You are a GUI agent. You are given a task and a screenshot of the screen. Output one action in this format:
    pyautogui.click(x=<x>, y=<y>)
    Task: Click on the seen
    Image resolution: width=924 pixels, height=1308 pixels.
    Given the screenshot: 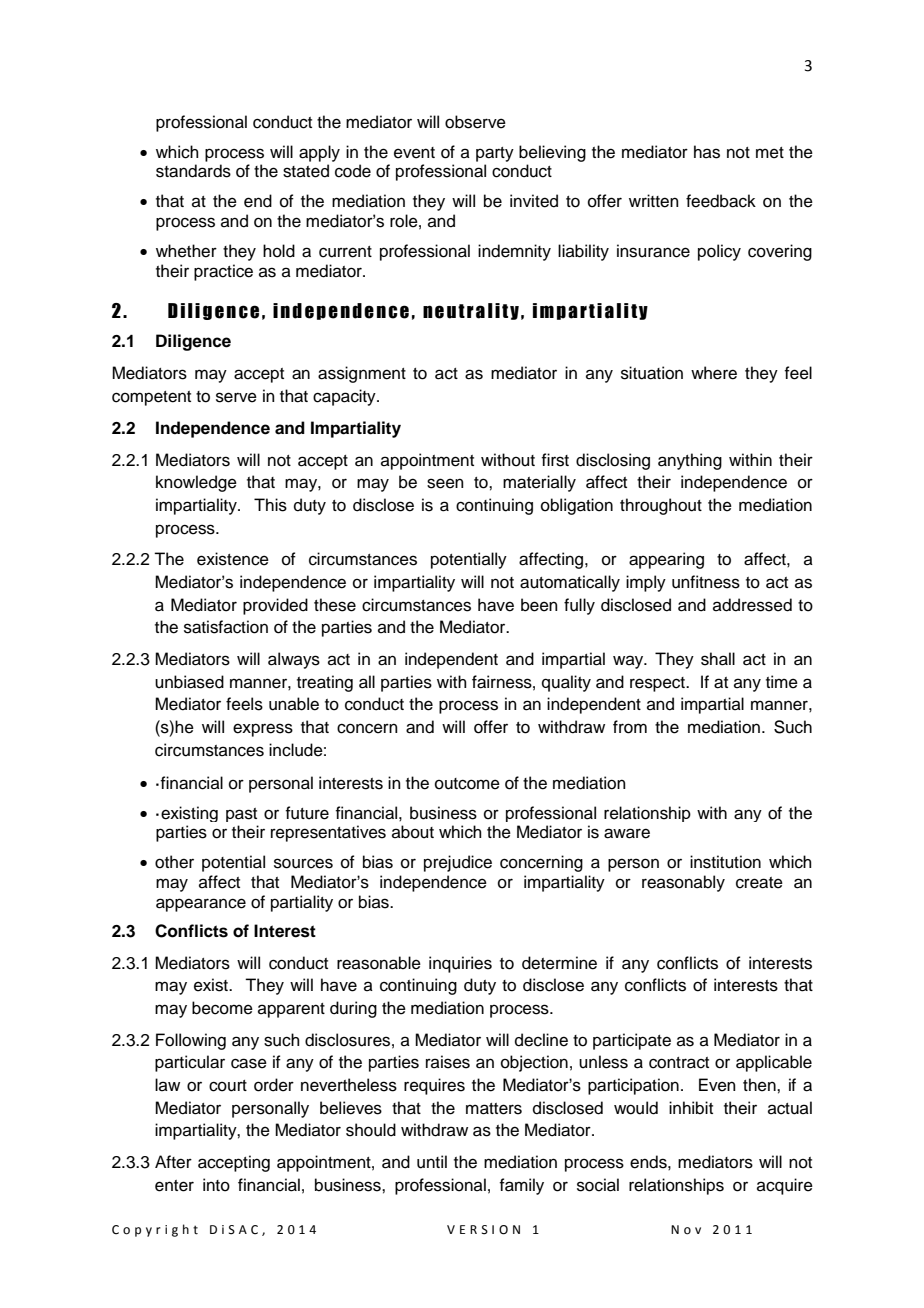 What is the action you would take?
    pyautogui.click(x=445, y=483)
